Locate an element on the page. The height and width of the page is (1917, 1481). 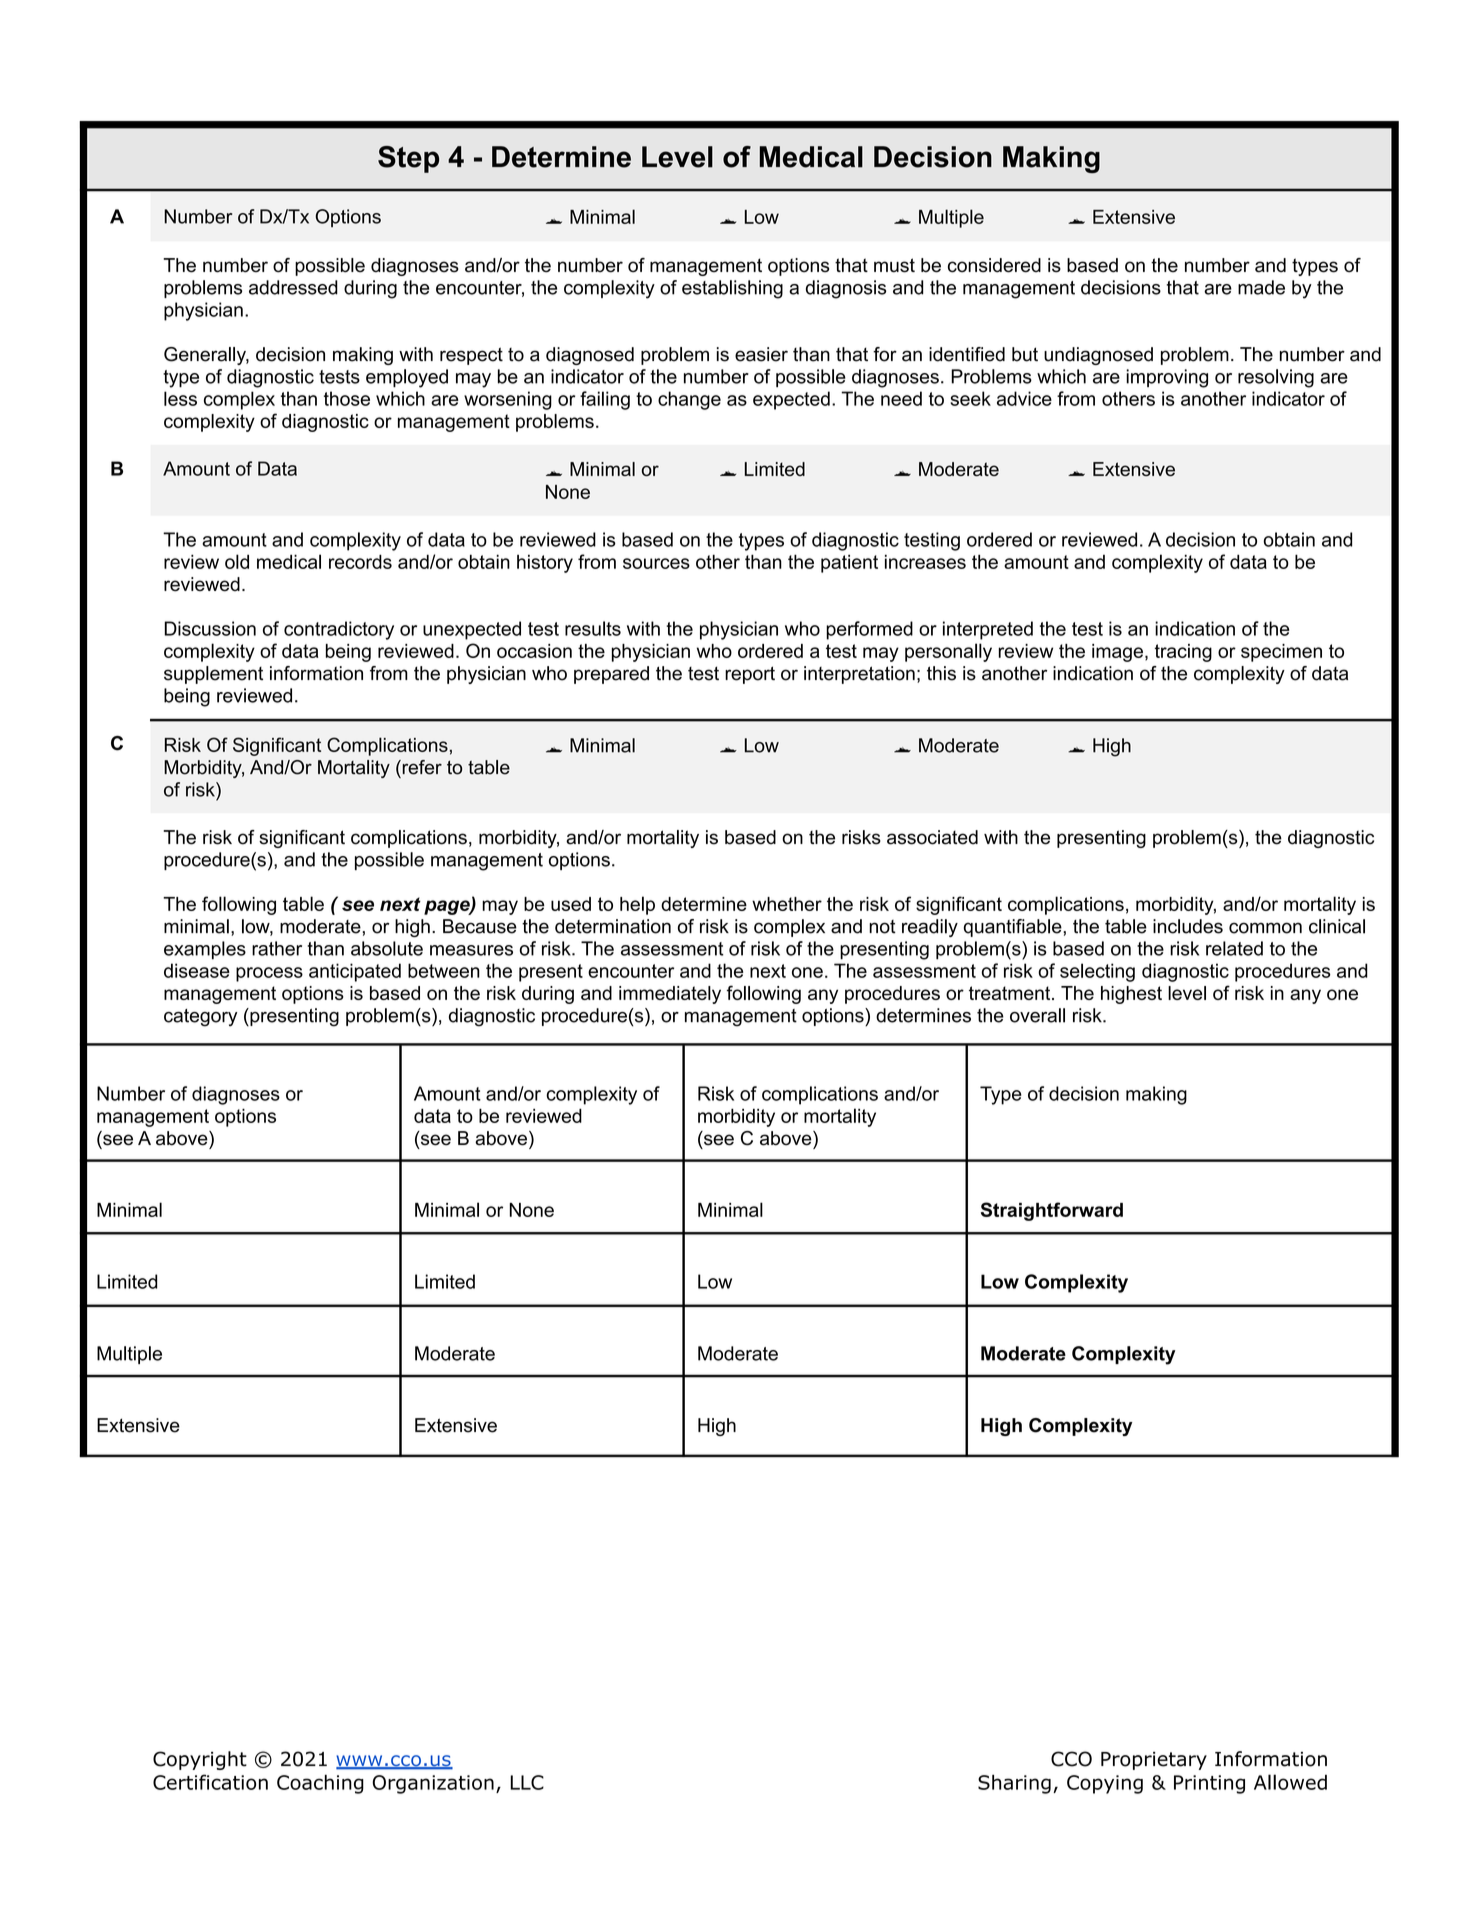
related is located at coordinates (1234, 948).
